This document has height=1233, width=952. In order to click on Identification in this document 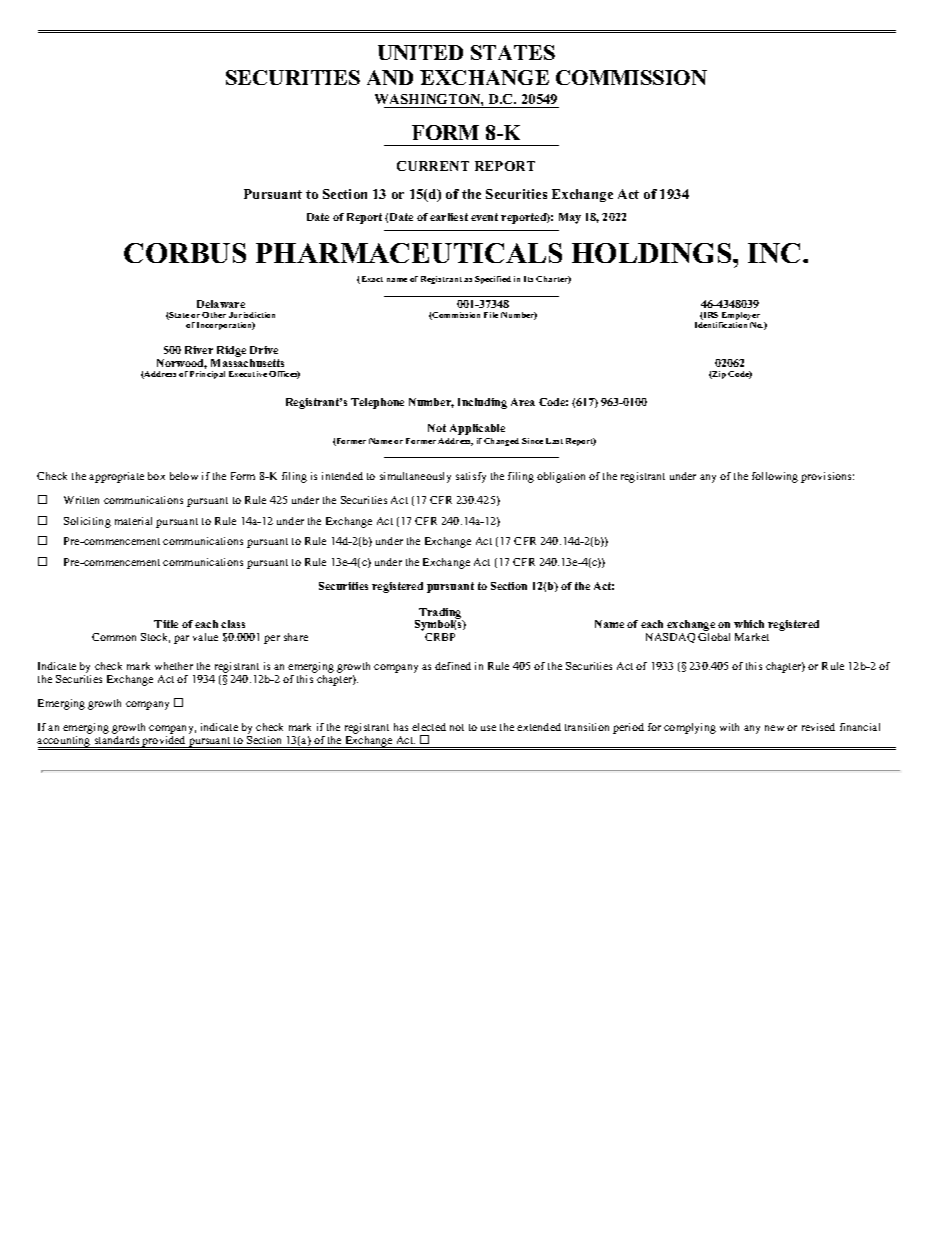, I will do `click(722, 323)`.
